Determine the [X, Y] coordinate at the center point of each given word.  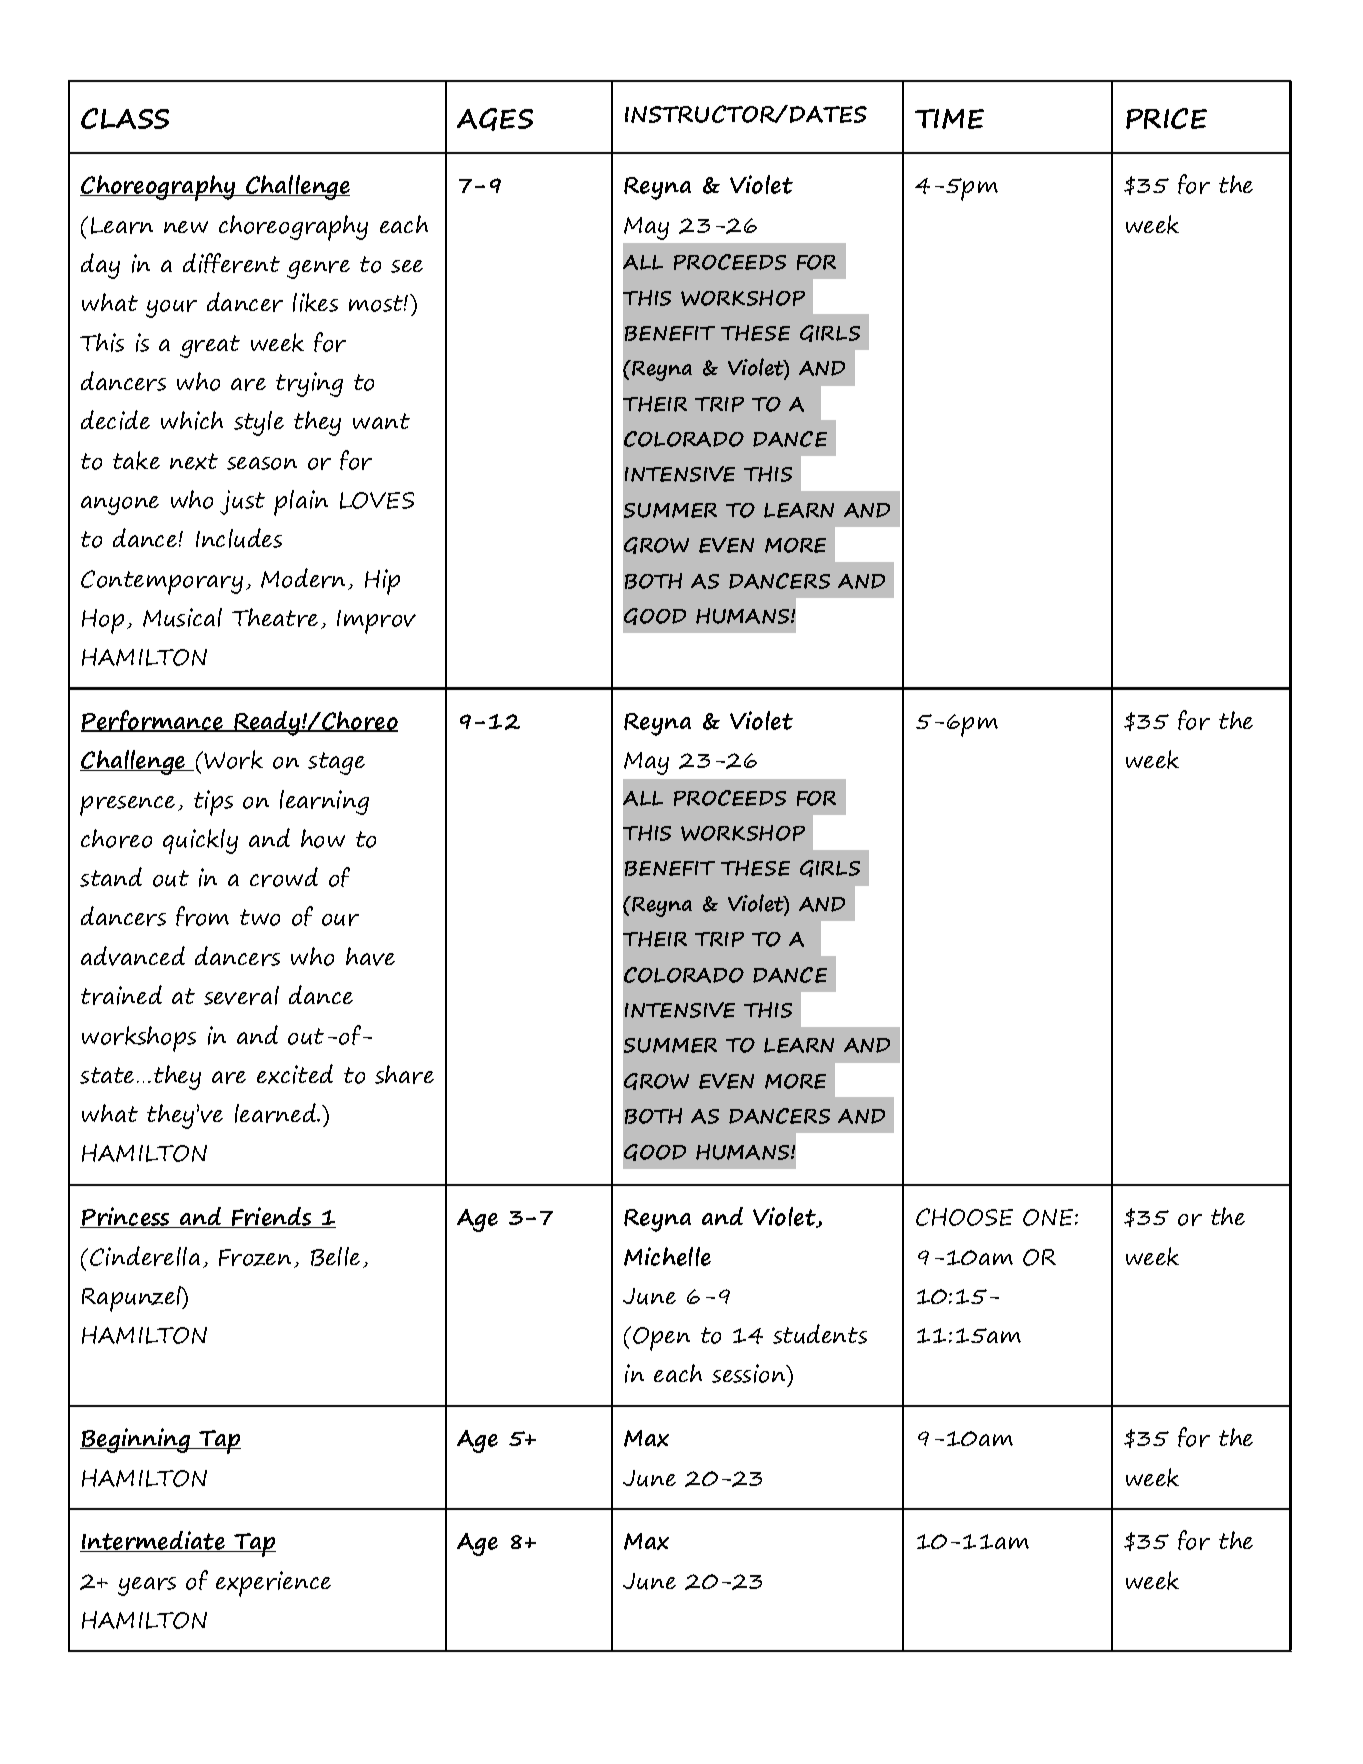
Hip [382, 582]
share [404, 1074]
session [750, 1373]
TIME [949, 119]
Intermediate [153, 1541]
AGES [495, 119]
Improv [376, 622]
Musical [182, 617]
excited [295, 1074]
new [186, 227]
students [820, 1334]
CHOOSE [964, 1217]
